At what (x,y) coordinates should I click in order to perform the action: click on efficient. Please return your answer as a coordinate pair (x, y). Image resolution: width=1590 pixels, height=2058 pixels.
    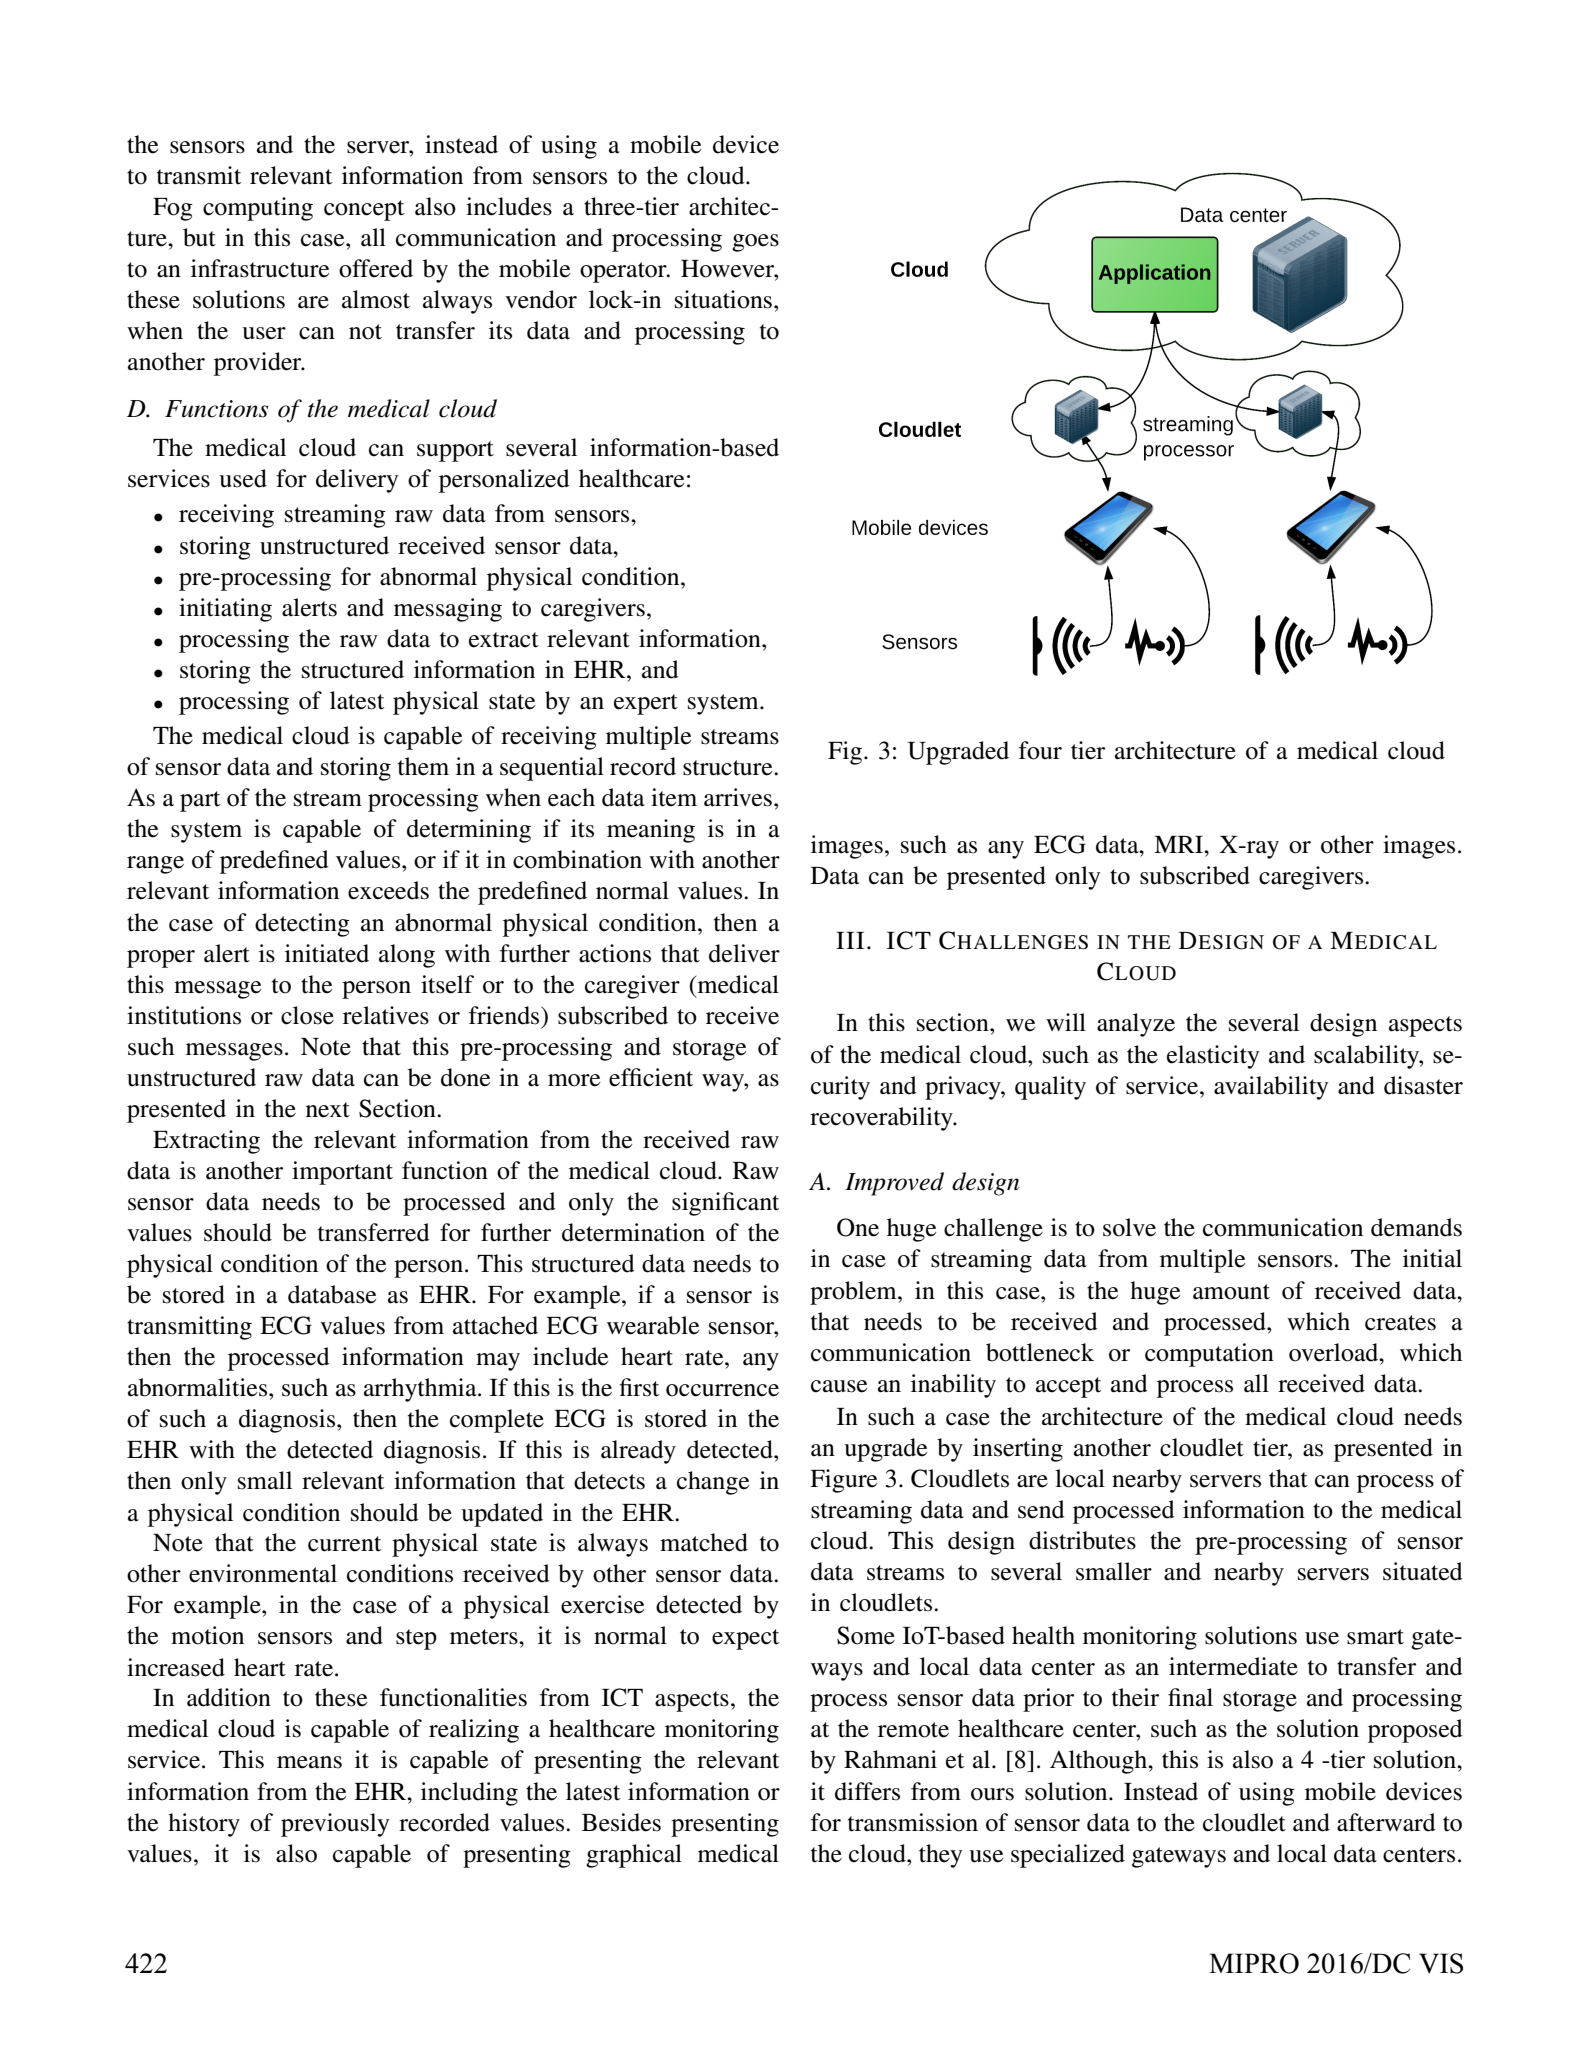
    Looking at the image, I should click on (651, 1077).
